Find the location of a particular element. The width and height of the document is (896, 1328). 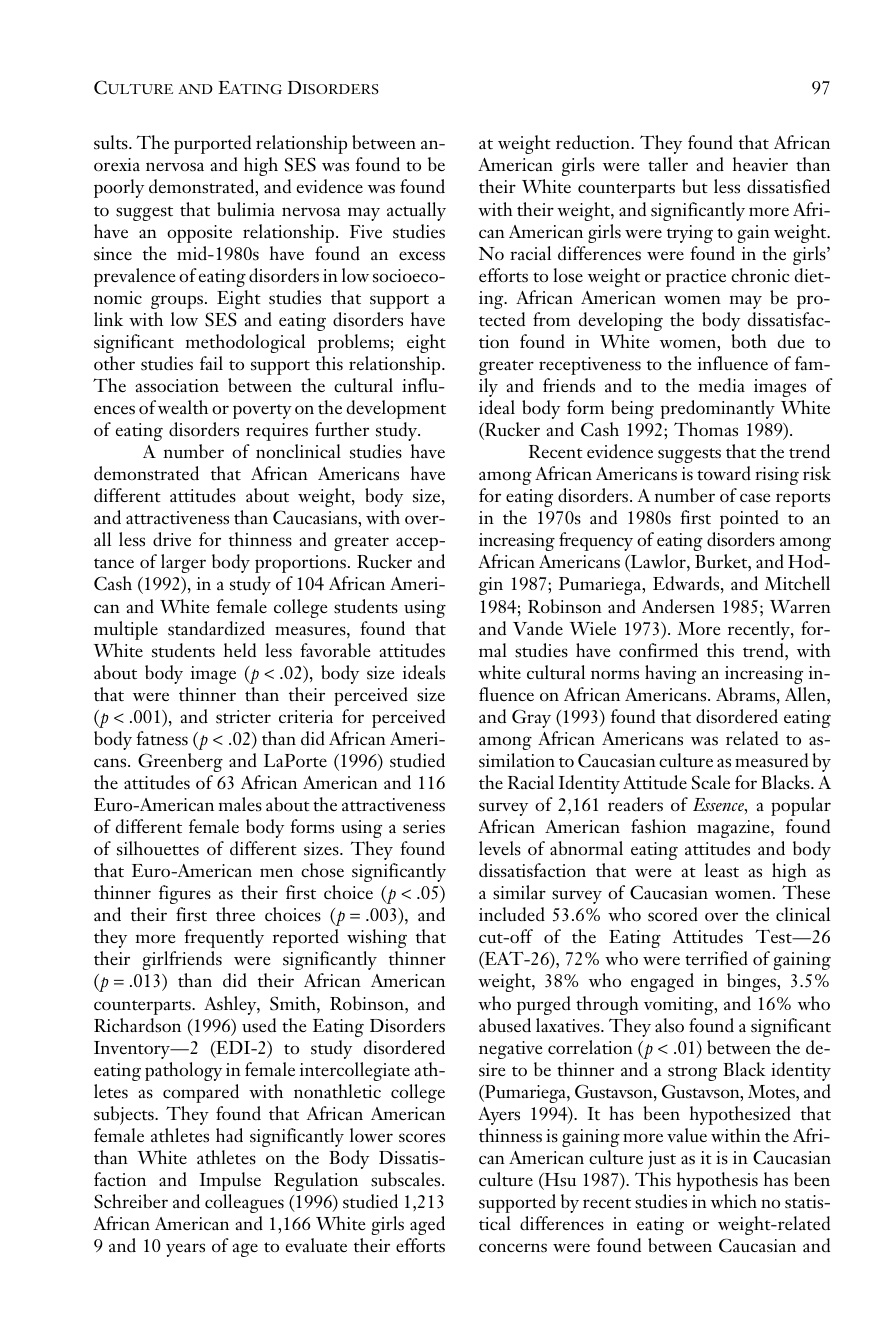

heavier is located at coordinates (760, 164).
